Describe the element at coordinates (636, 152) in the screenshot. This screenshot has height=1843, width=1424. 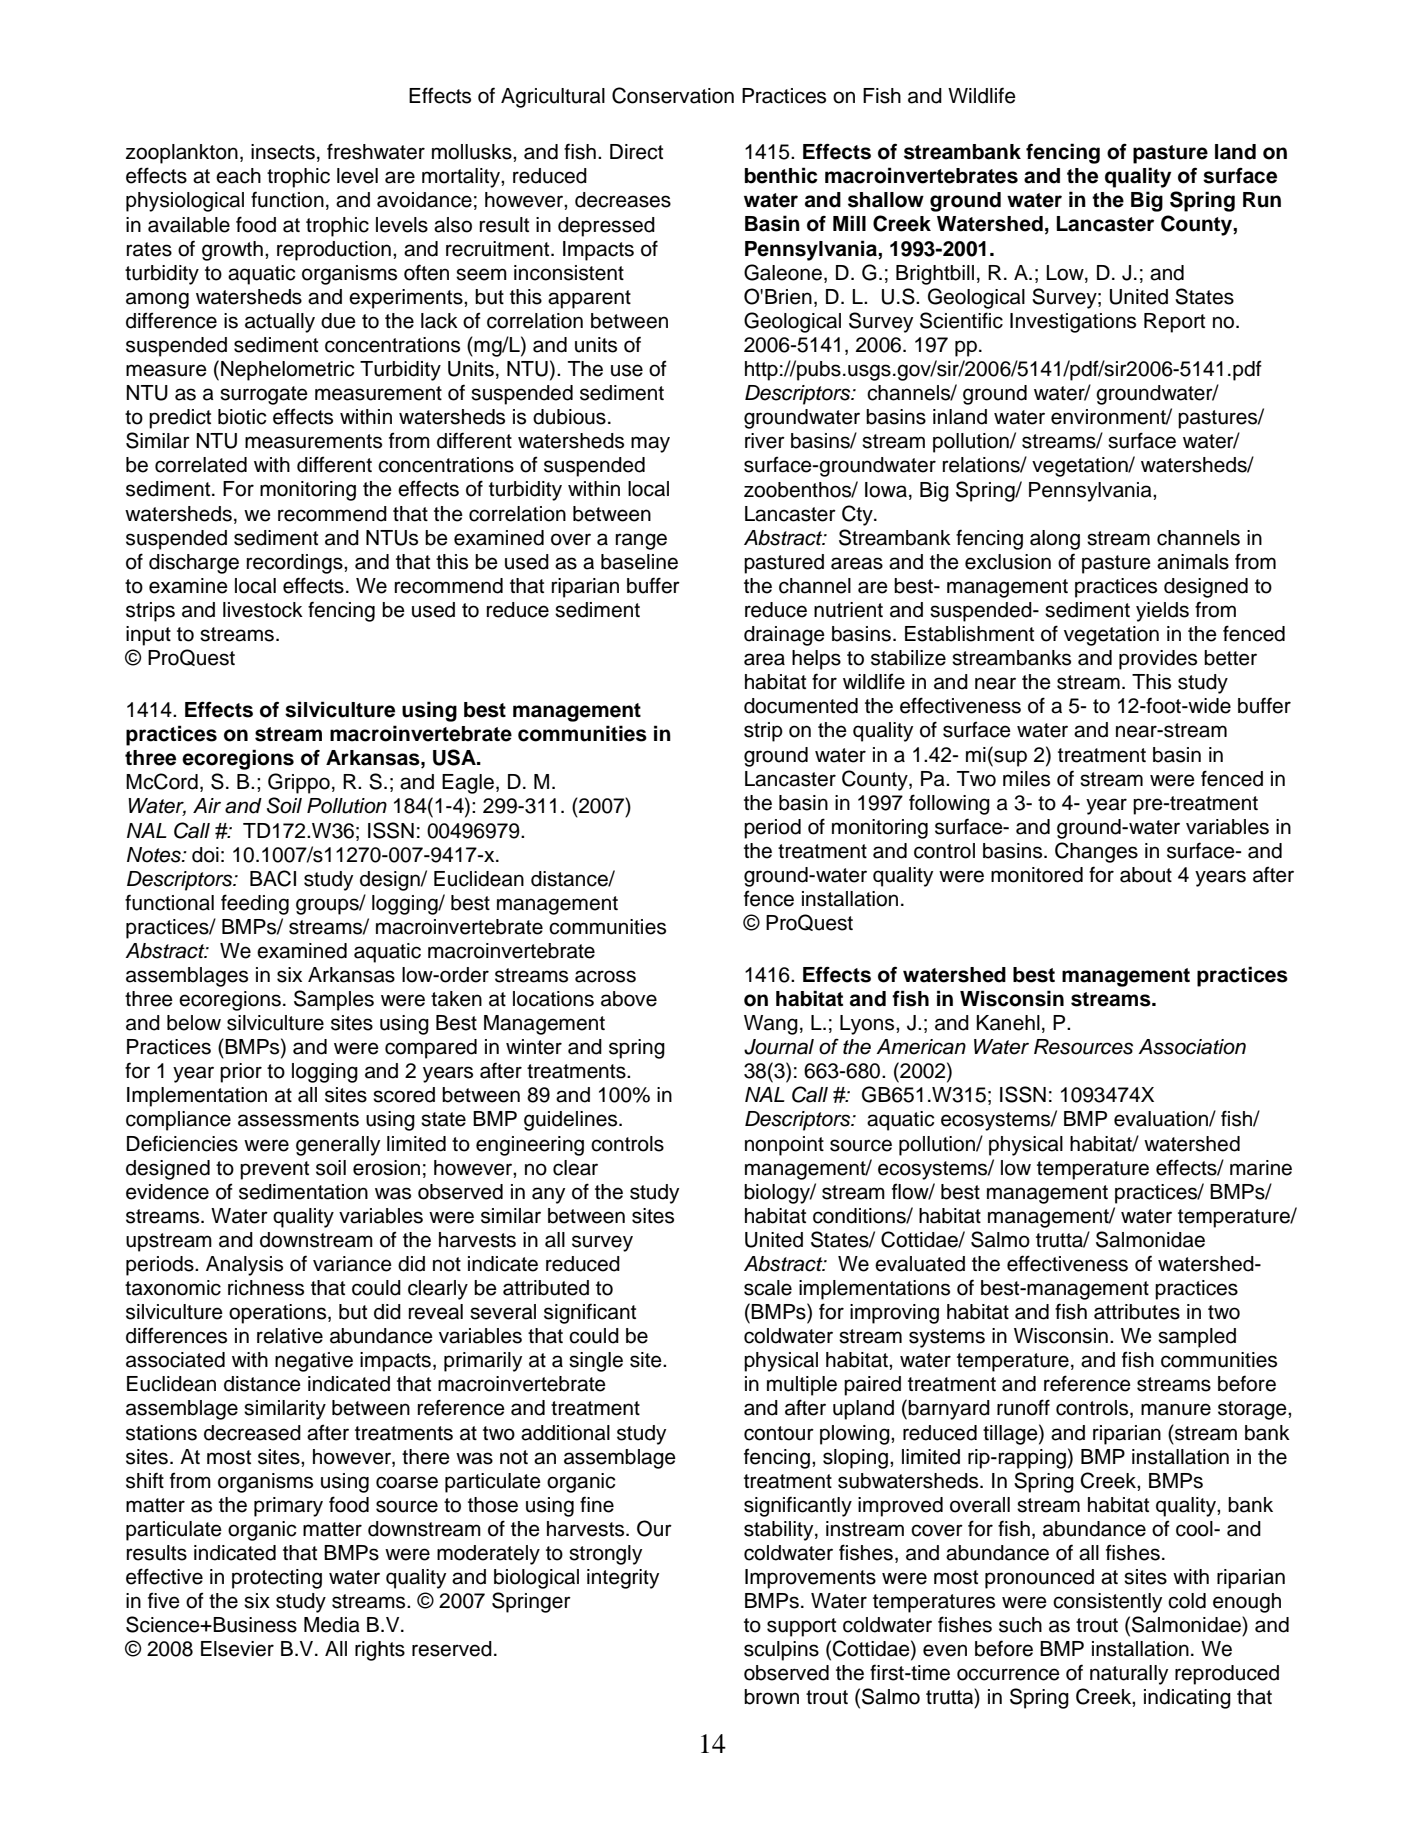
I see `Direct` at that location.
